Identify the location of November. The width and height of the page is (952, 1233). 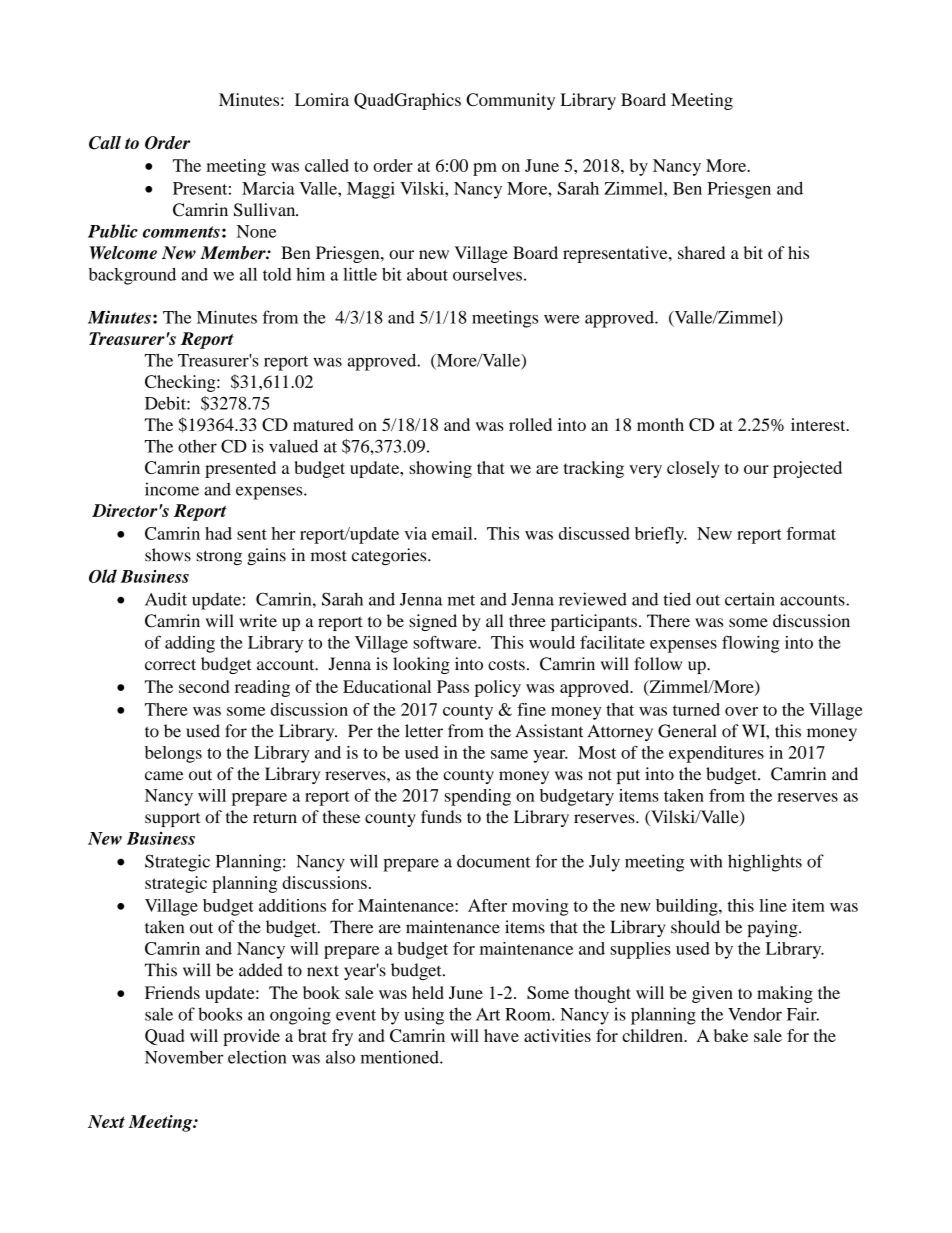
(184, 1057).
